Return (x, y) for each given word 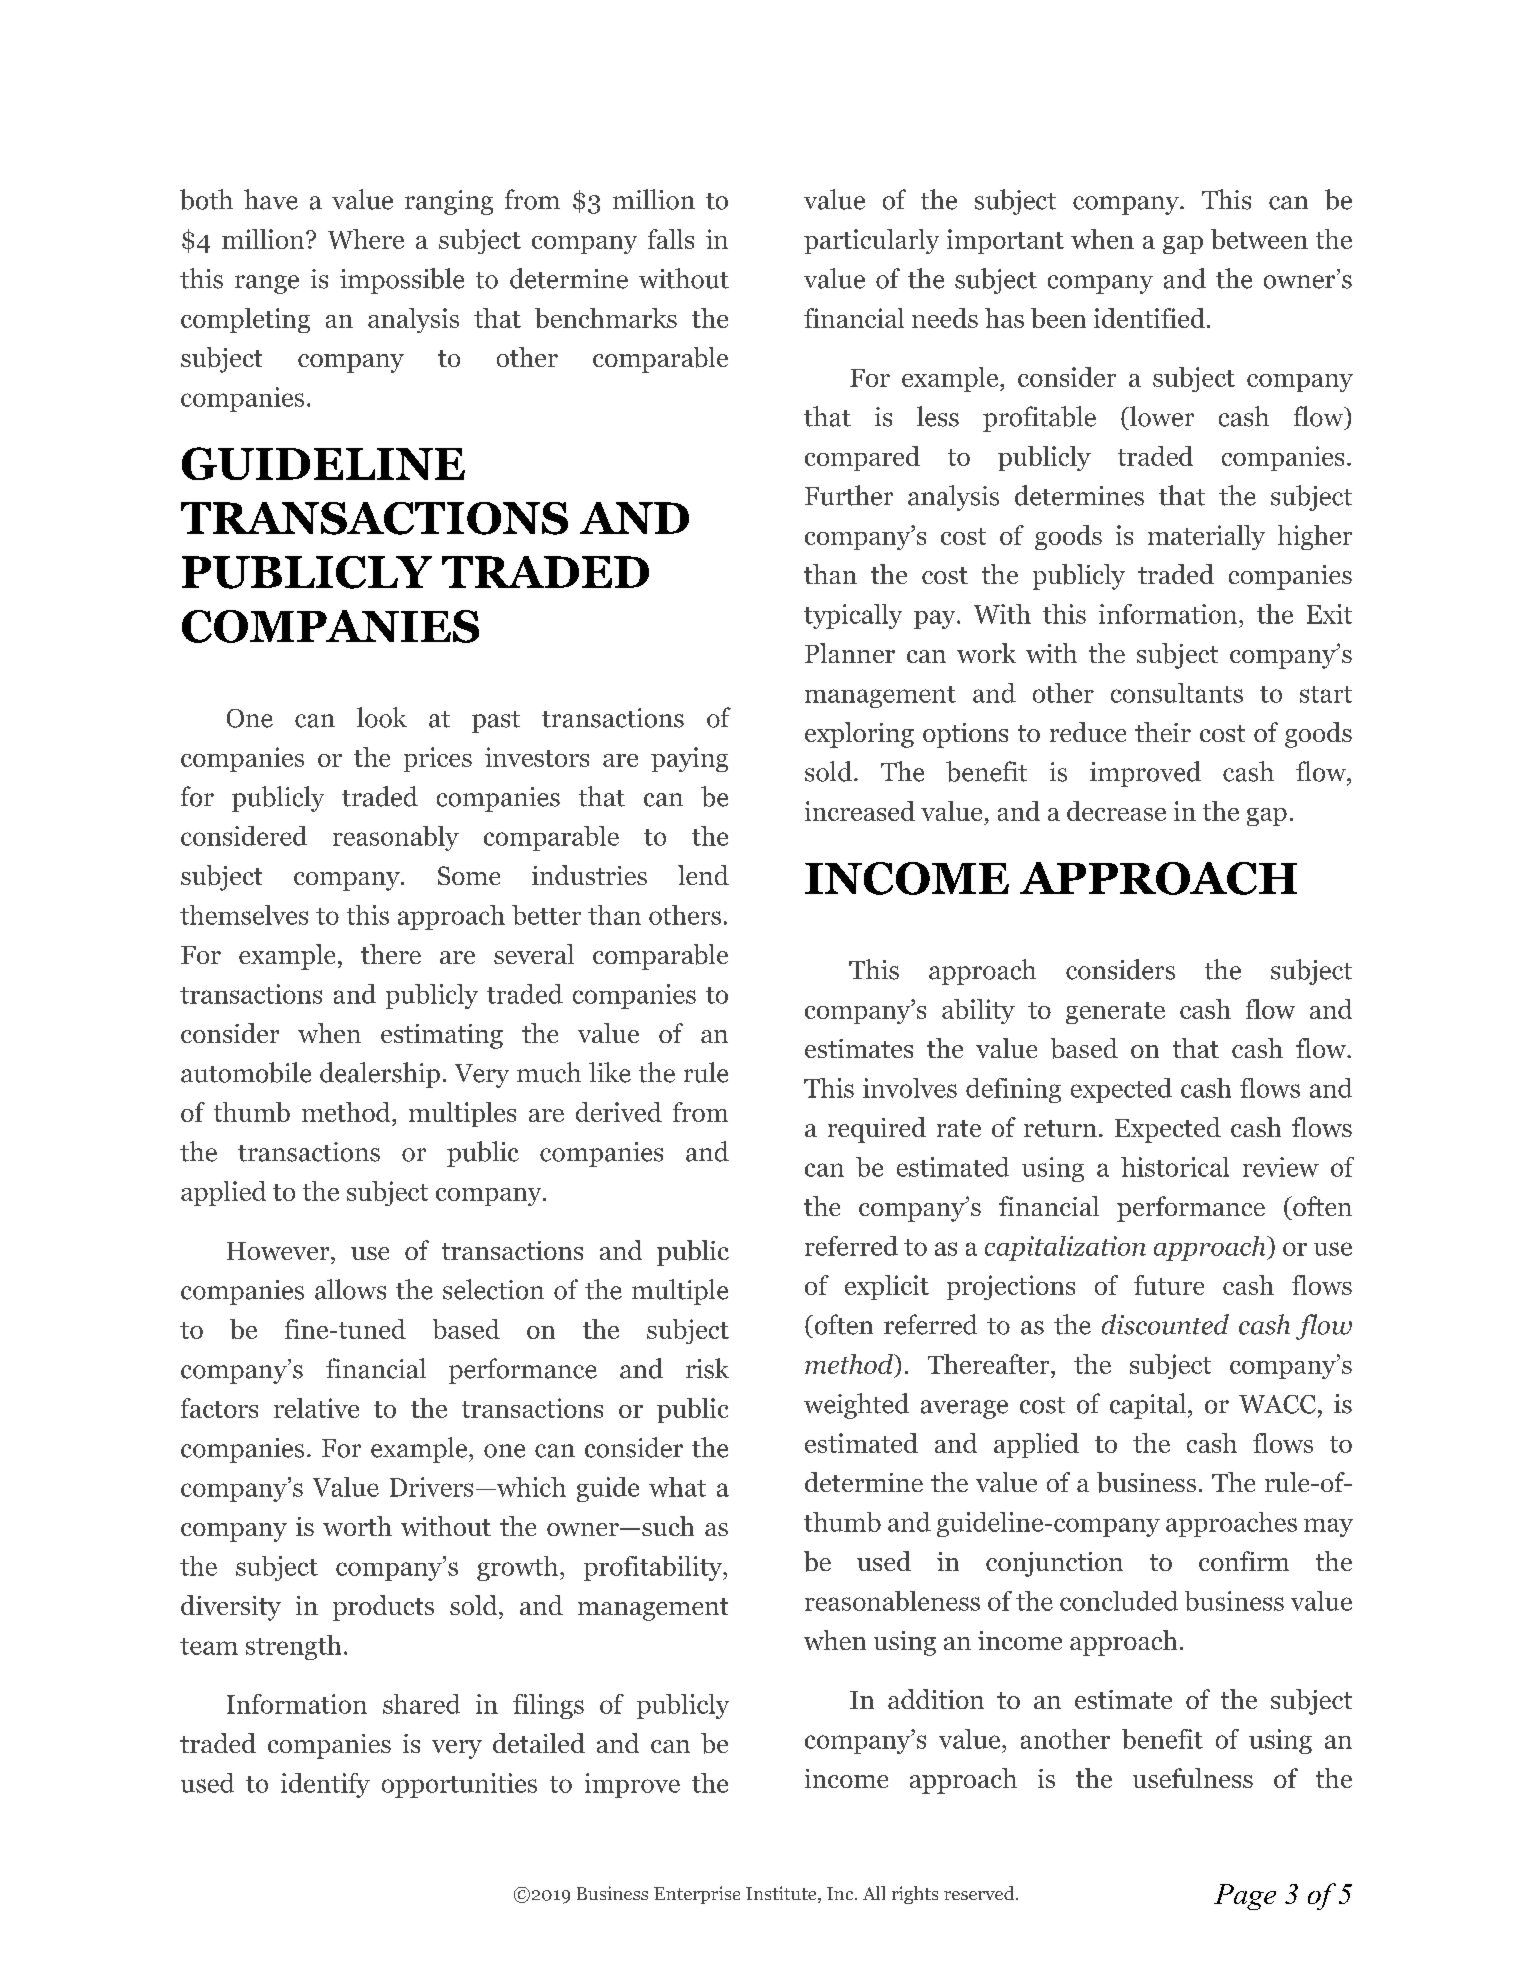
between (1259, 239)
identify (325, 1785)
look (382, 717)
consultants (1177, 693)
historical (1175, 1167)
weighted (856, 1406)
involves (910, 1088)
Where (366, 239)
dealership (380, 1075)
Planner (850, 653)
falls (671, 239)
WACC (1277, 1404)
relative (316, 1408)
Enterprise (697, 1895)
